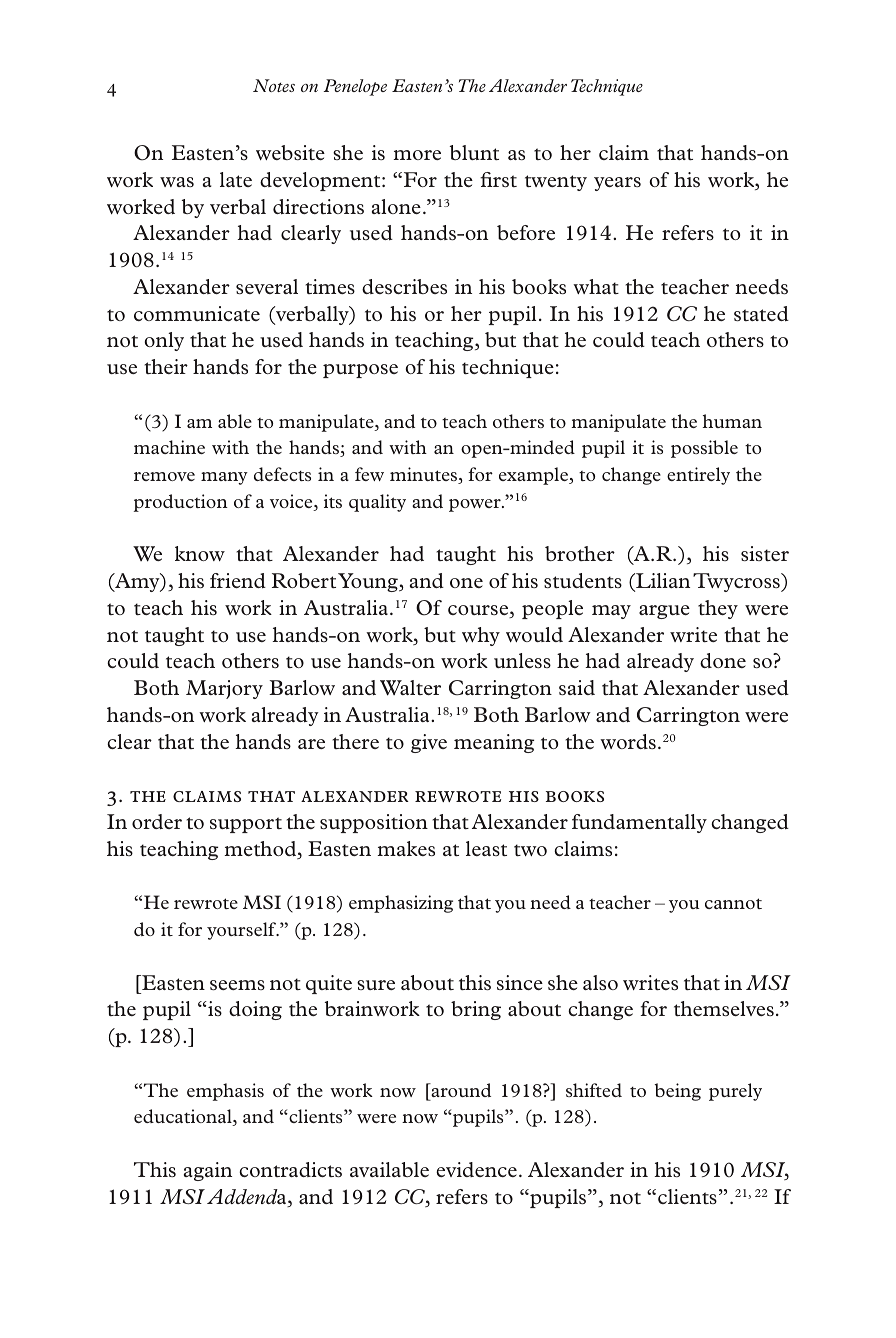 This image has width=896, height=1338. I want to click on quality, so click(377, 503).
